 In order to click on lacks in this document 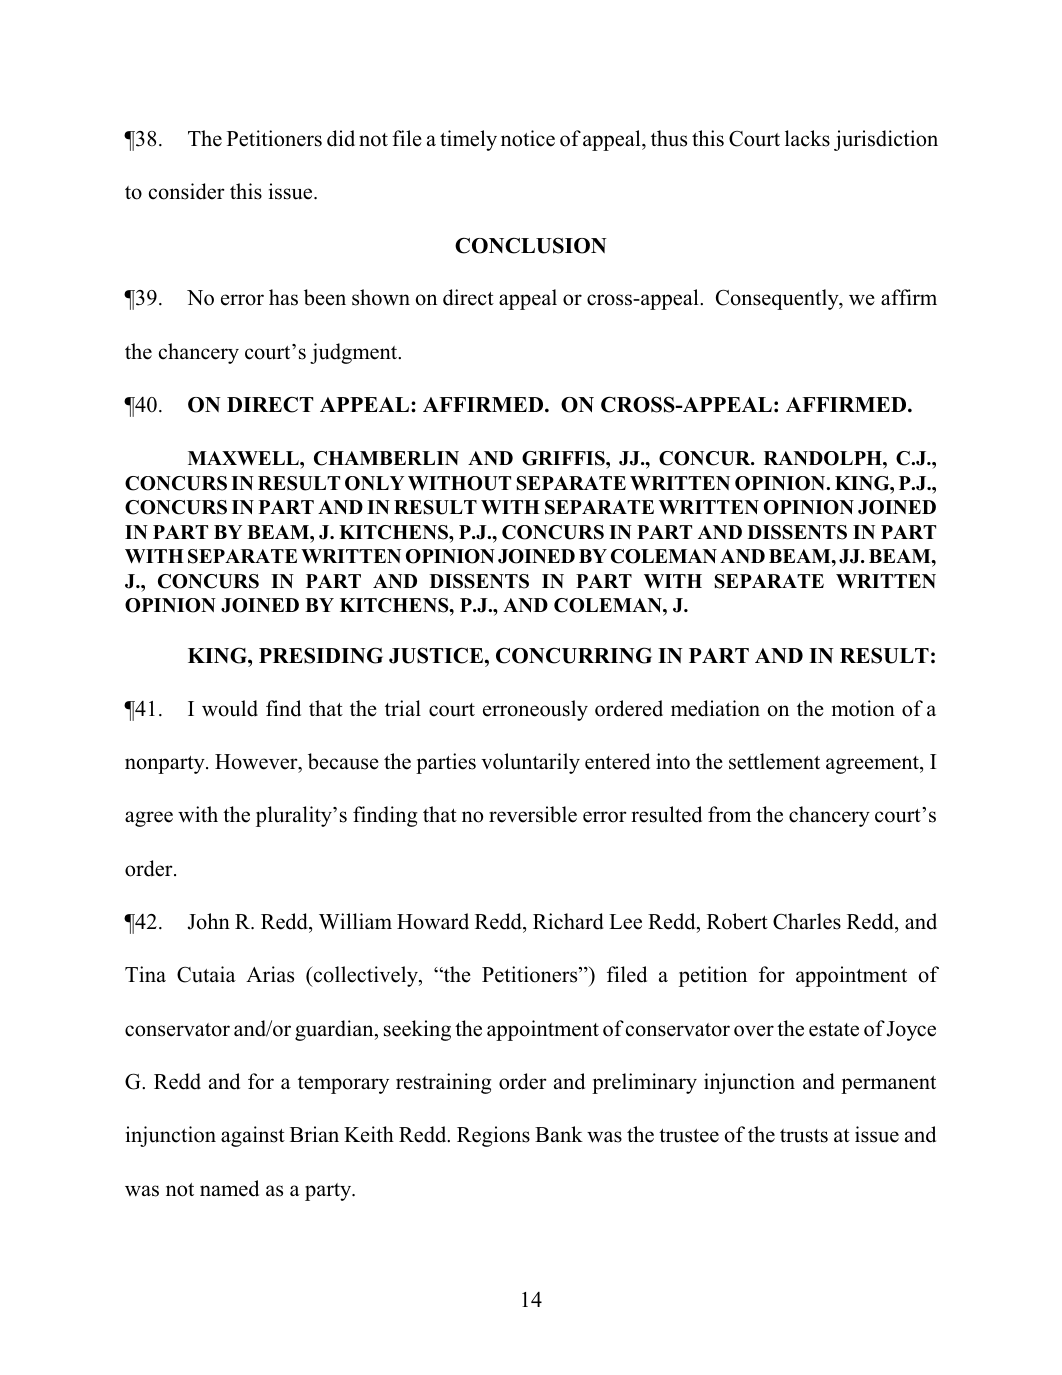, I will do `click(807, 138)`.
